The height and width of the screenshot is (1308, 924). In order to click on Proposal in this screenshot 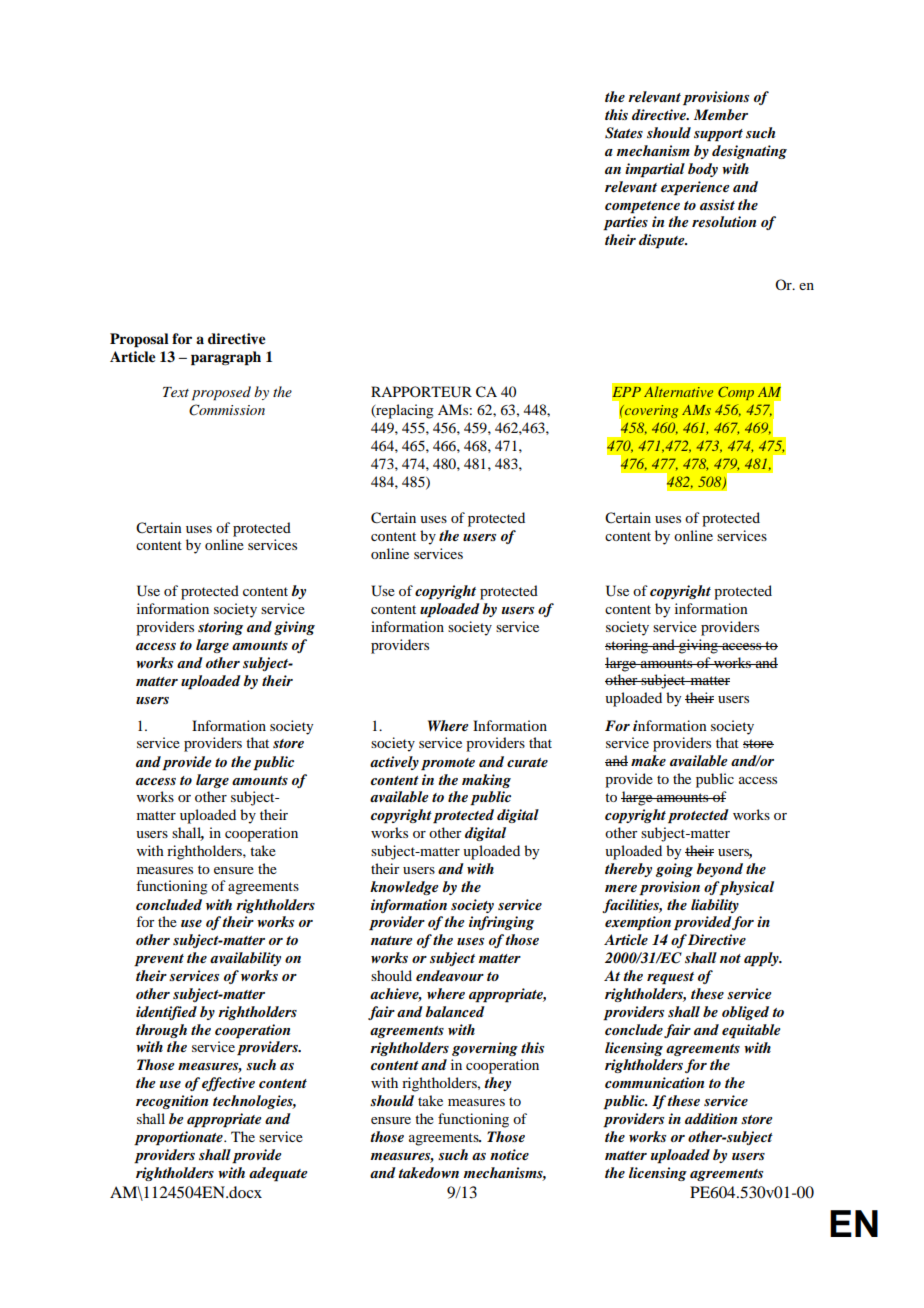, I will do `click(139, 340)`.
